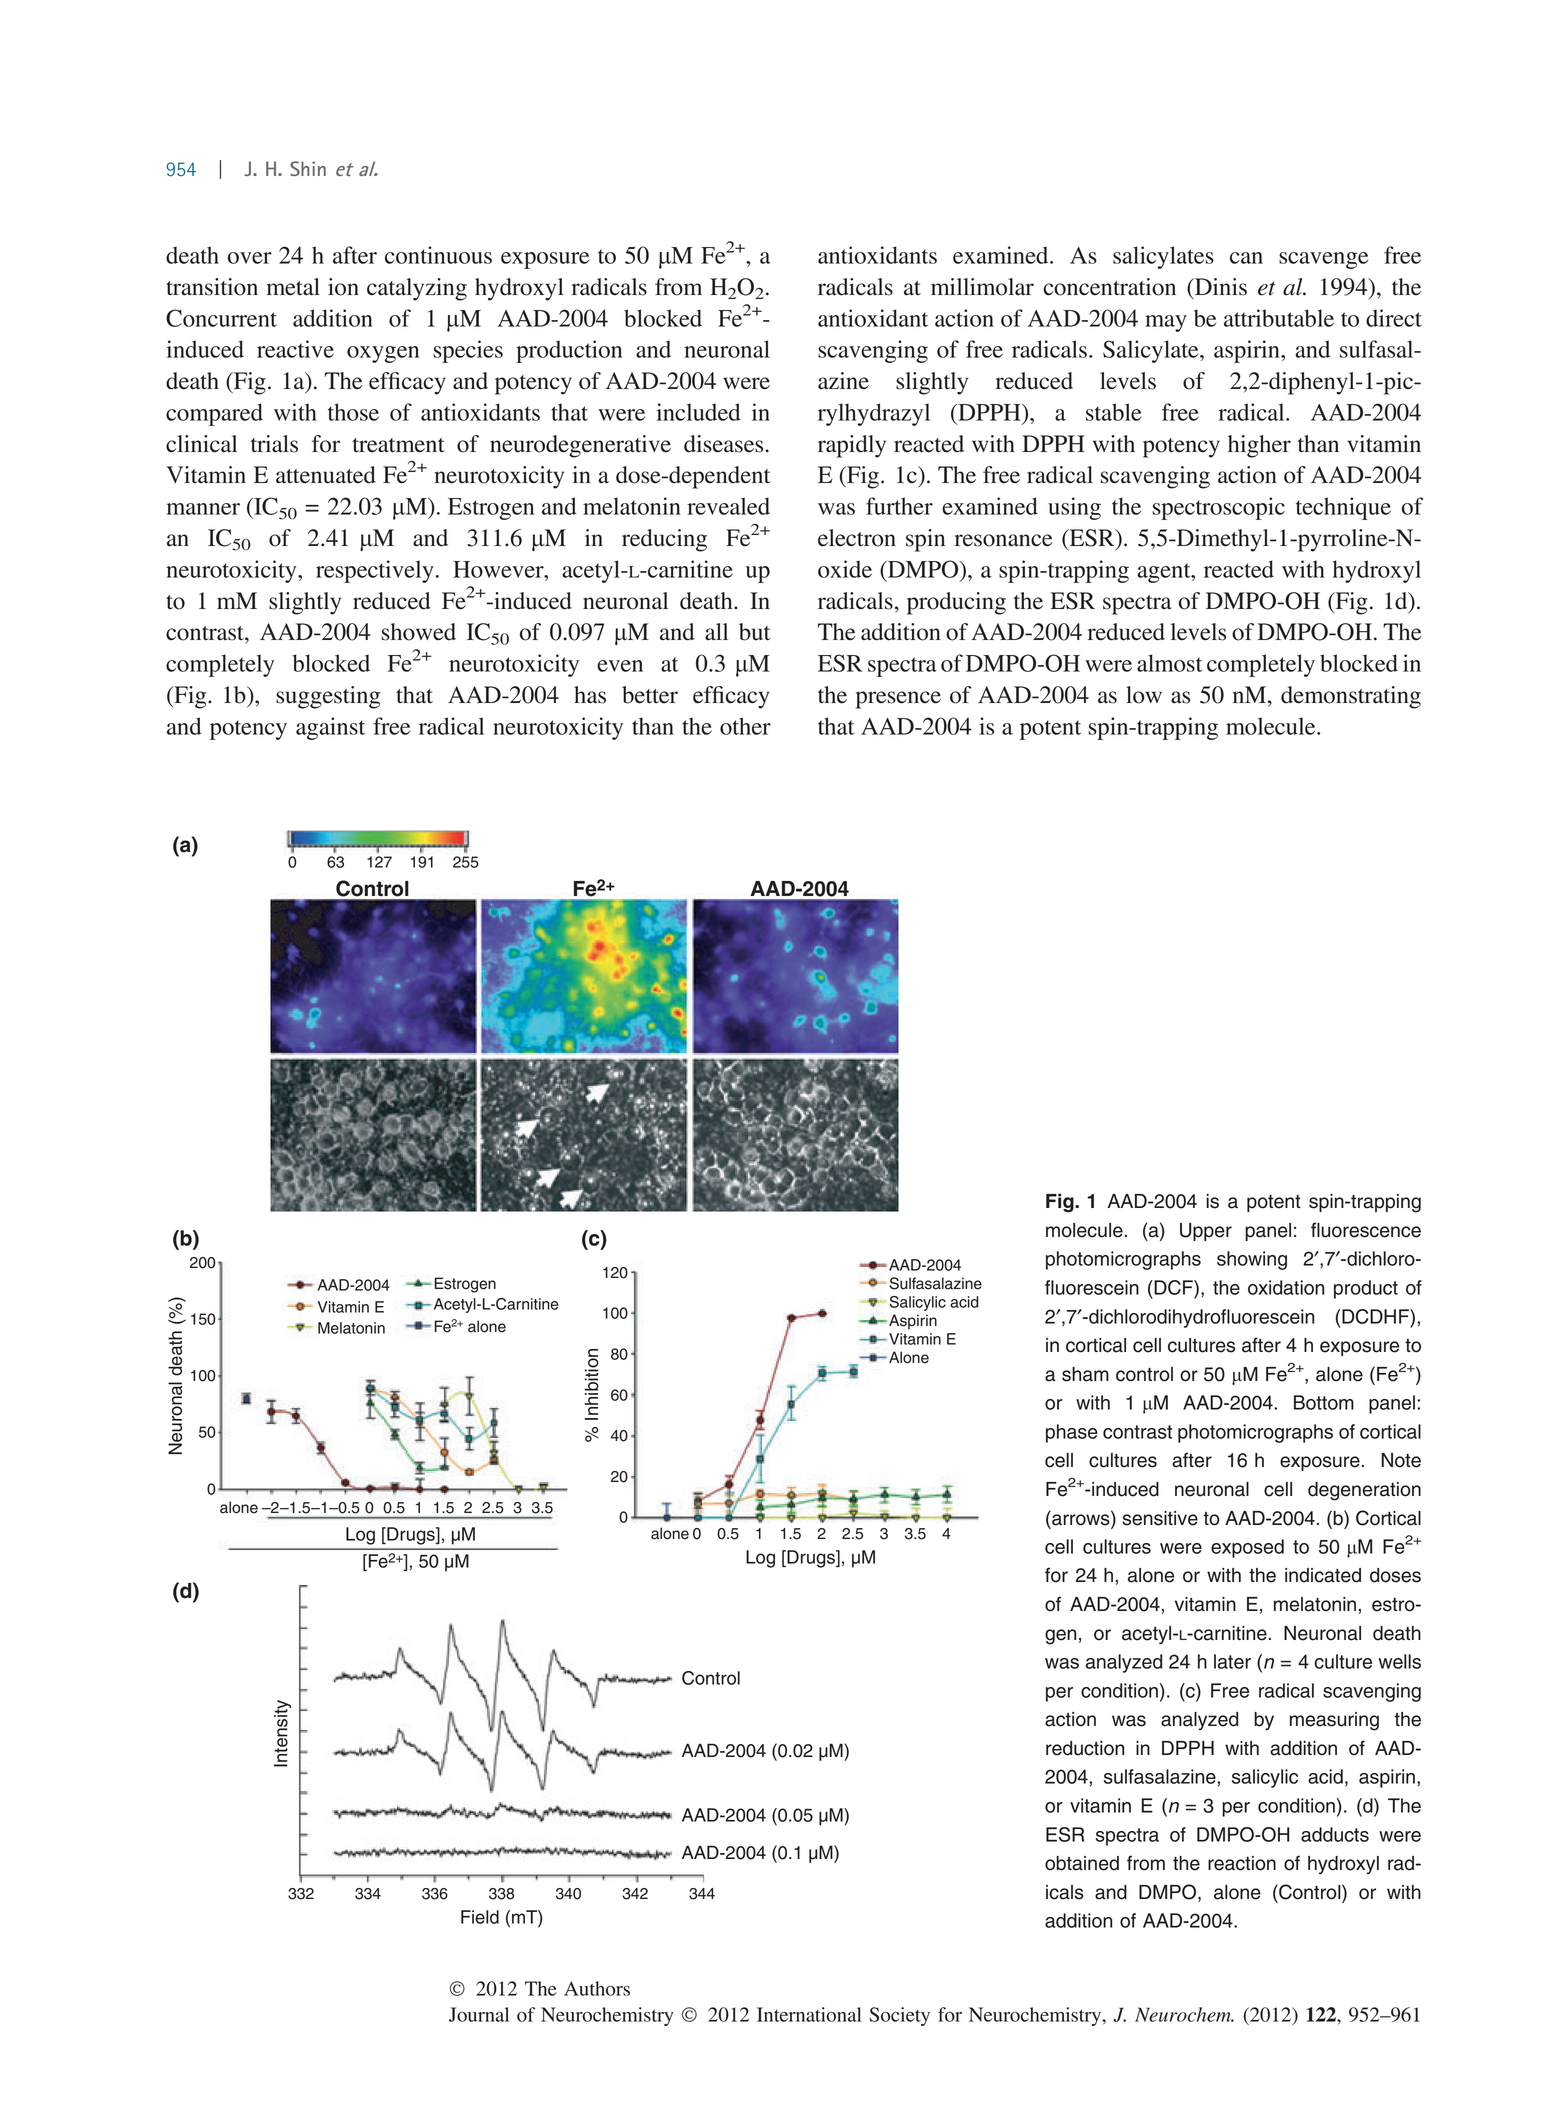  Describe the element at coordinates (308, 168) in the screenshot. I see `Shin` at that location.
